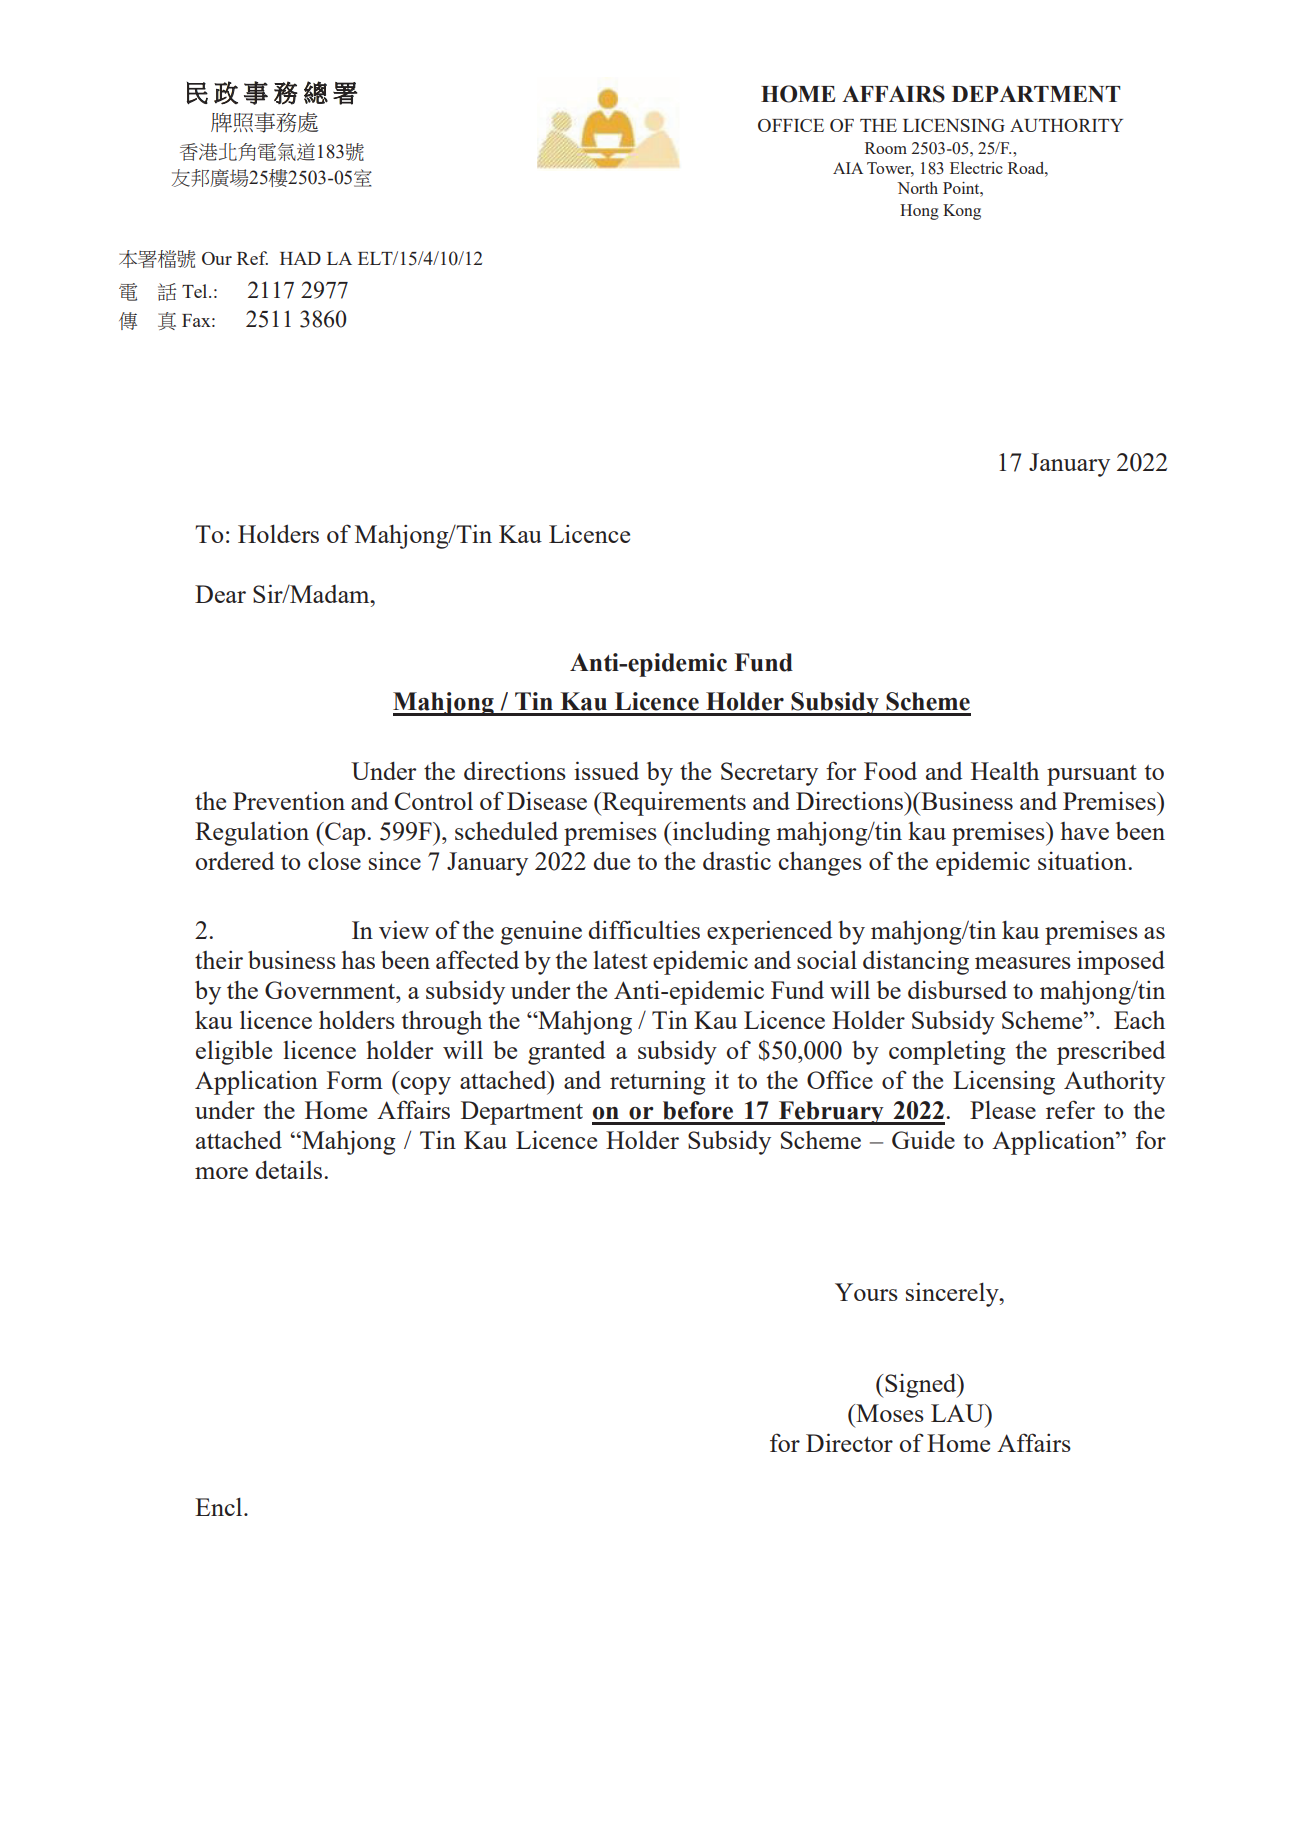  Describe the element at coordinates (290, 1169) in the document. I see `details` at that location.
